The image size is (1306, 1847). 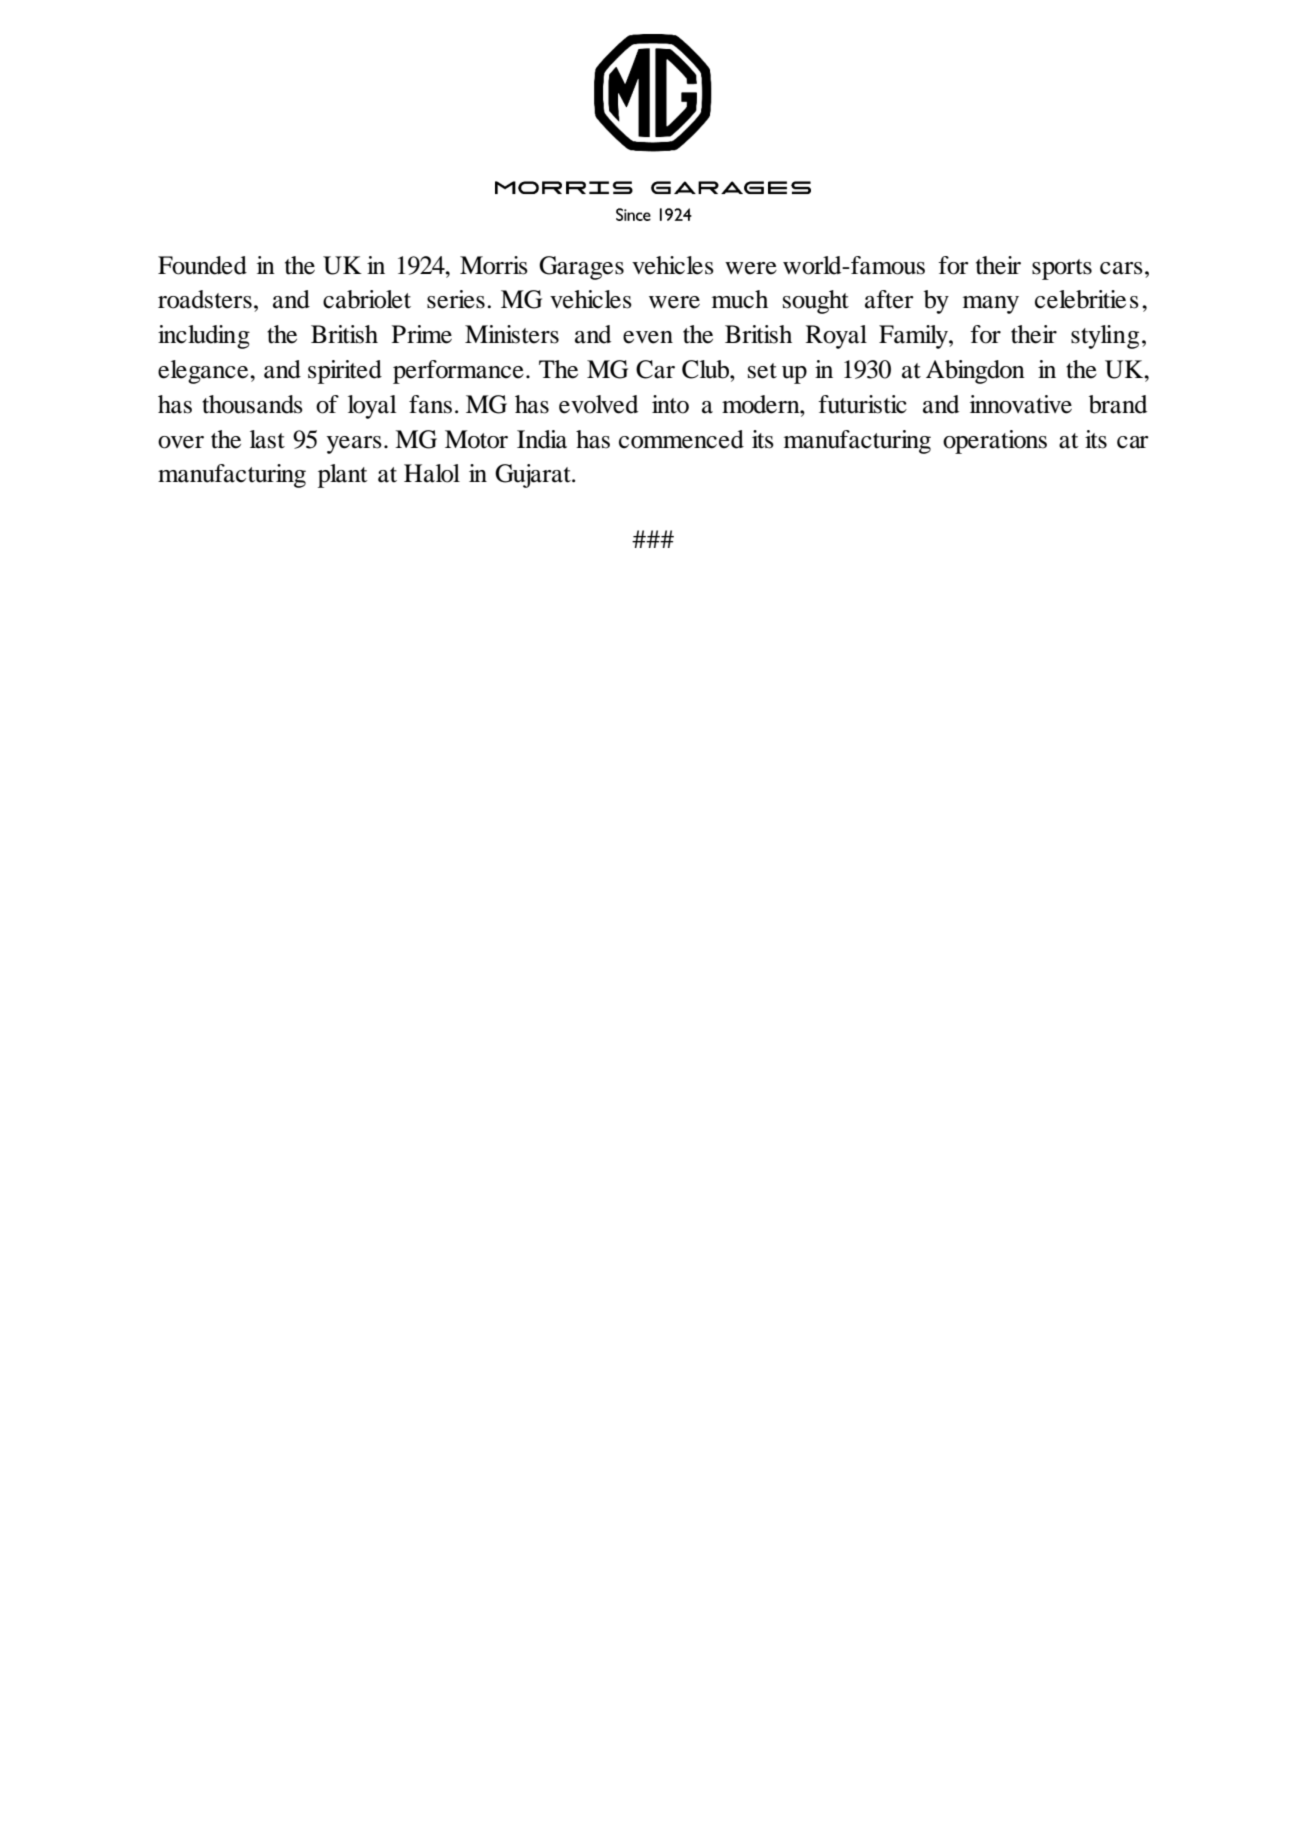 What do you see at coordinates (648, 337) in the document?
I see `even` at bounding box center [648, 337].
